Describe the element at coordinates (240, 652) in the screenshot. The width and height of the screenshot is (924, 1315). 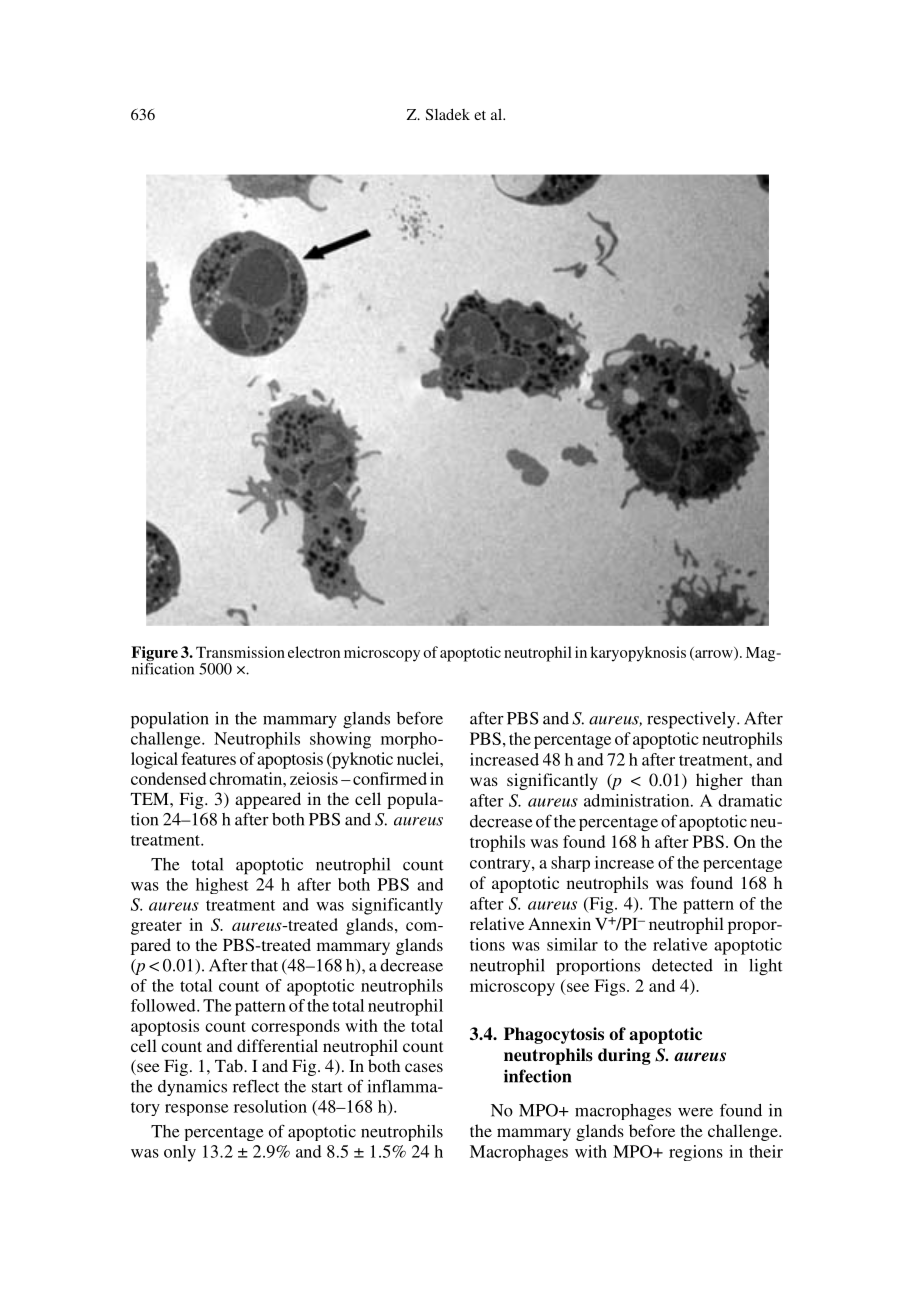
I see `Transmission` at that location.
